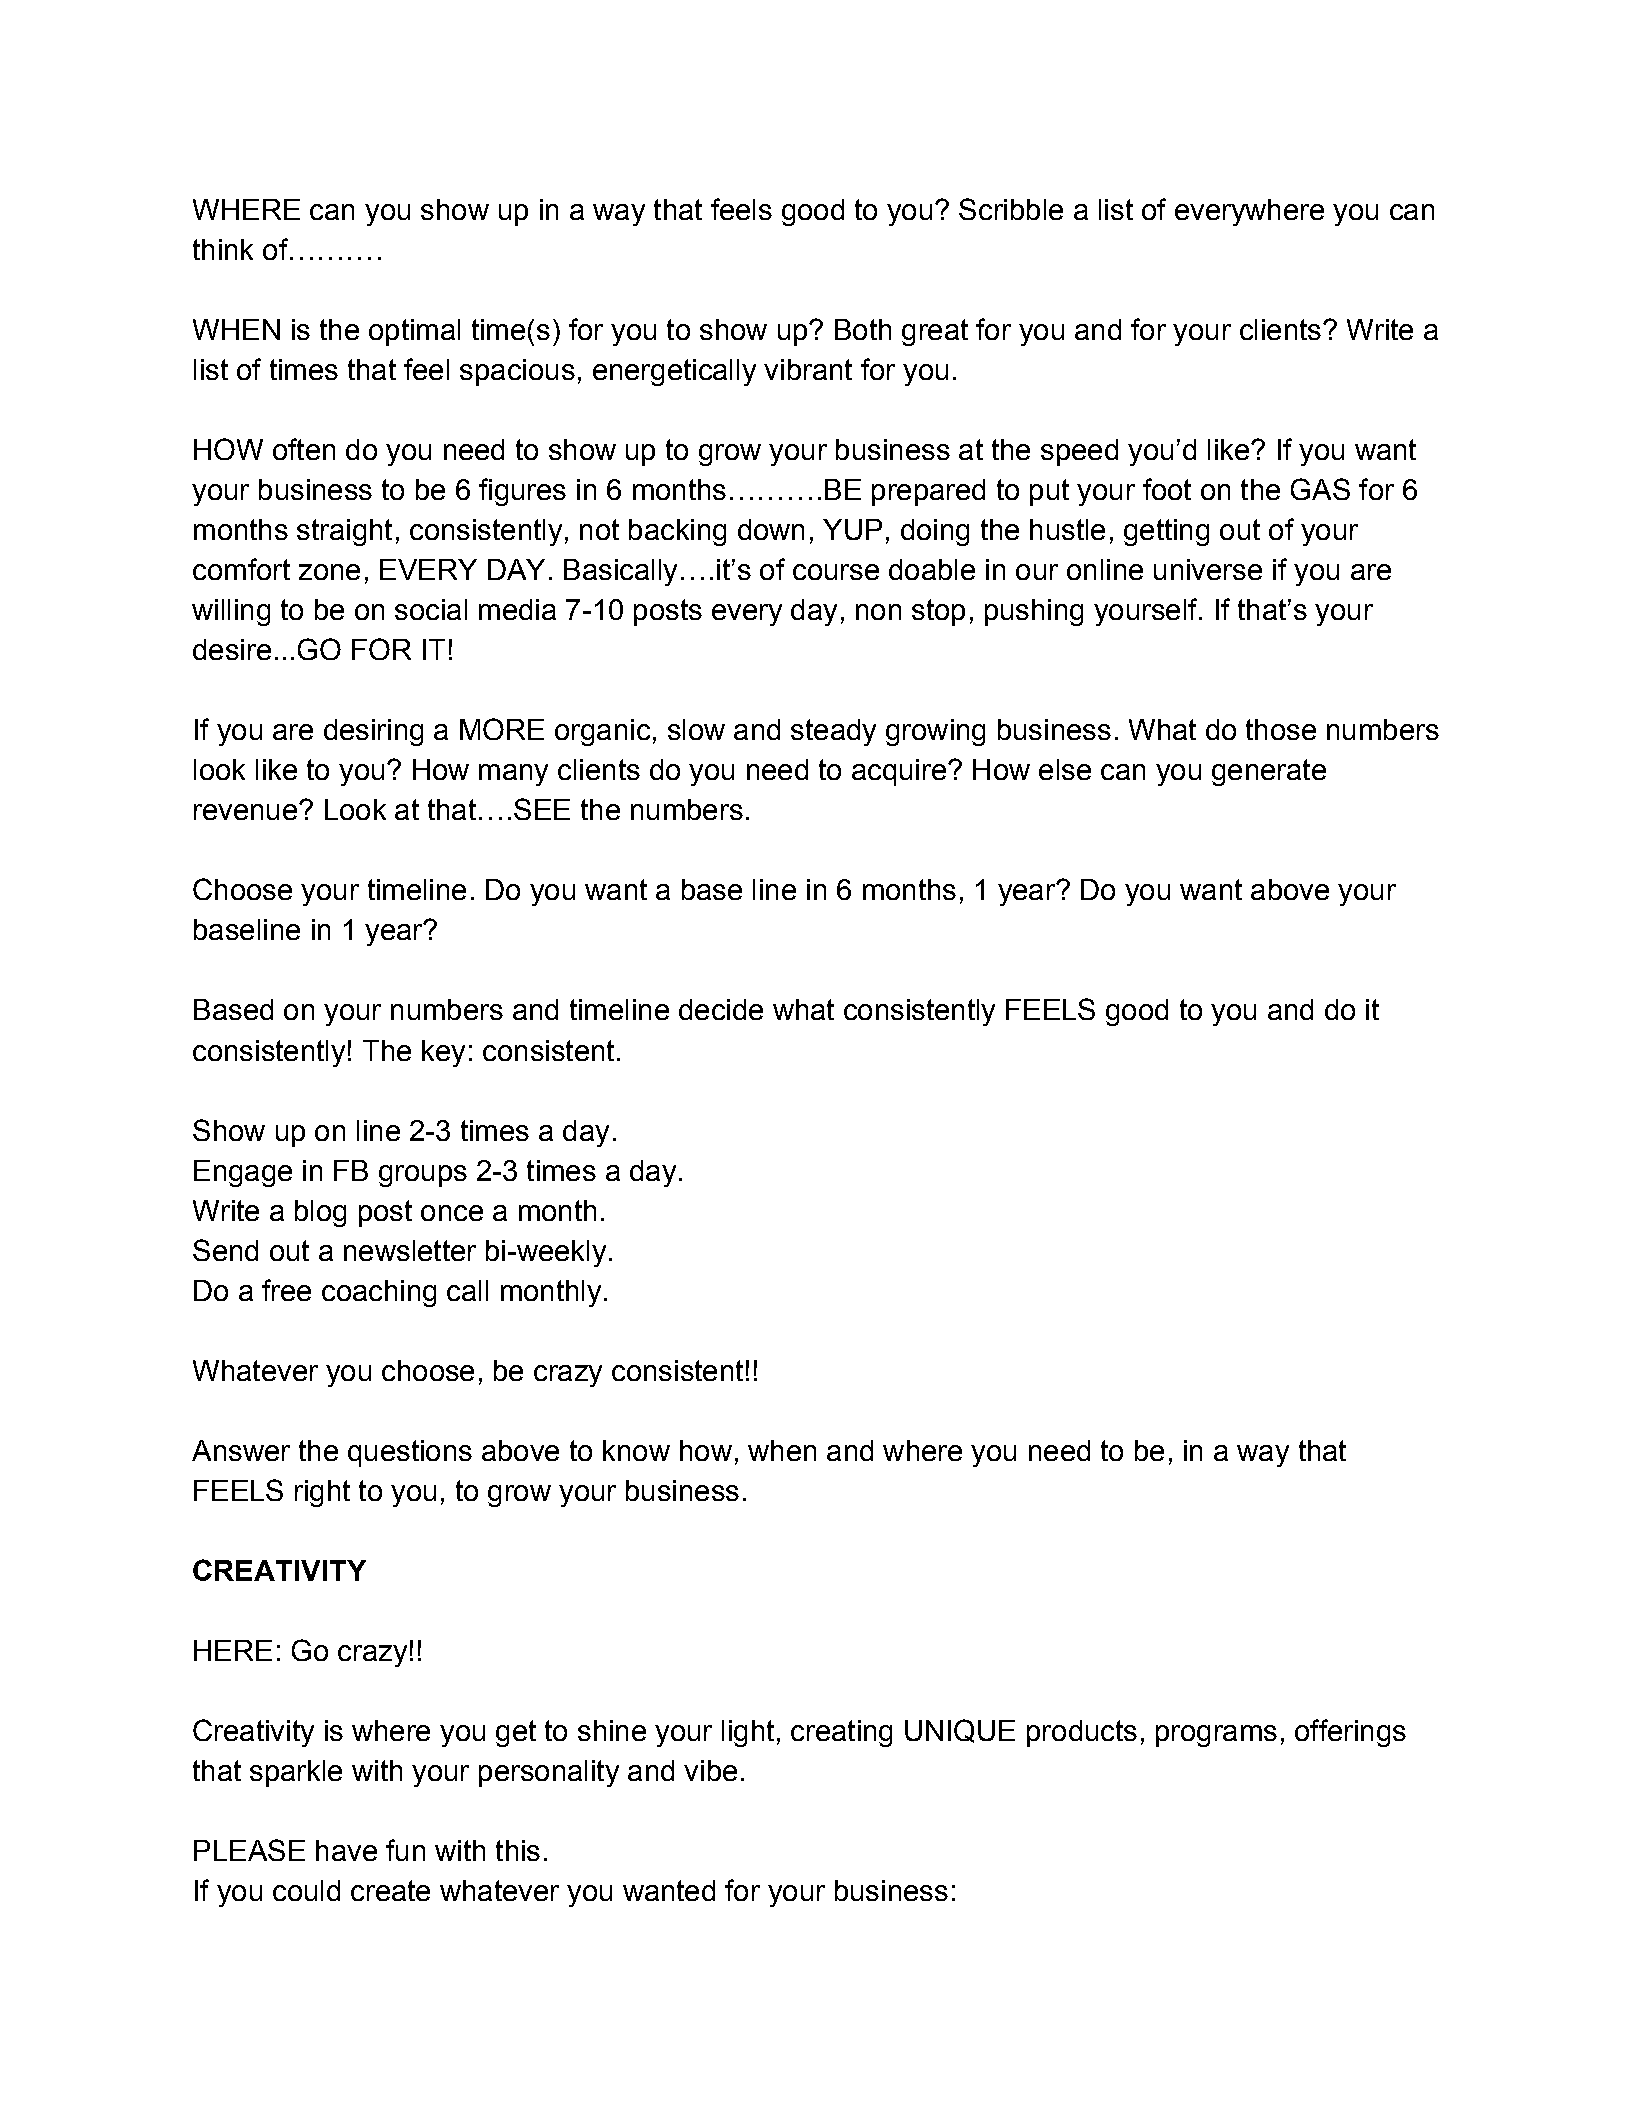 This screenshot has width=1633, height=2113. Describe the element at coordinates (863, 329) in the screenshot. I see `Both` at that location.
